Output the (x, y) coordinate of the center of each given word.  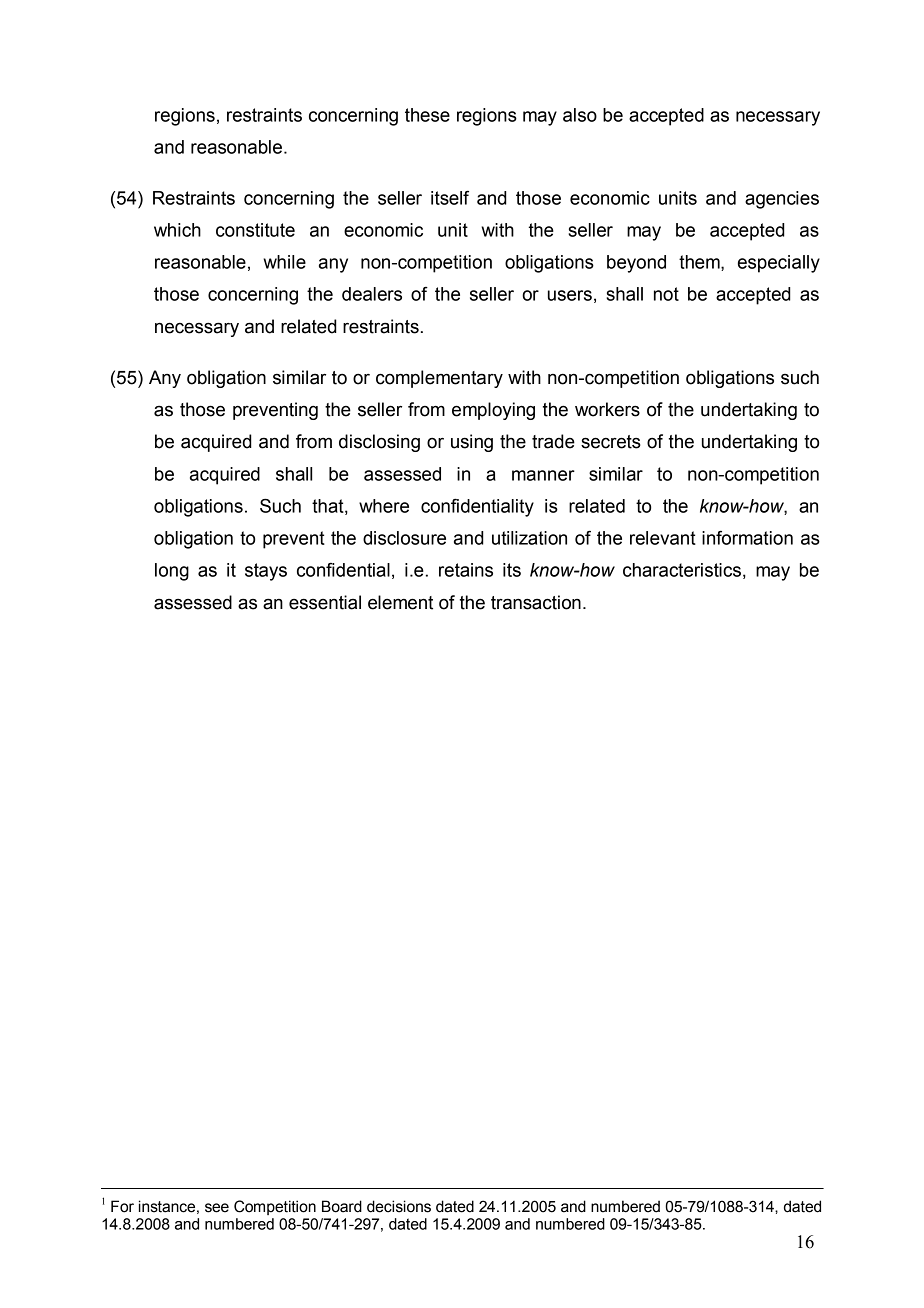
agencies (782, 200)
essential (325, 602)
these (427, 115)
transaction (536, 602)
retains (466, 570)
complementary (439, 379)
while (284, 262)
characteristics (682, 570)
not (666, 294)
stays (266, 572)
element (400, 602)
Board (342, 1206)
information (747, 538)
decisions (399, 1206)
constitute (255, 230)
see (217, 1208)
